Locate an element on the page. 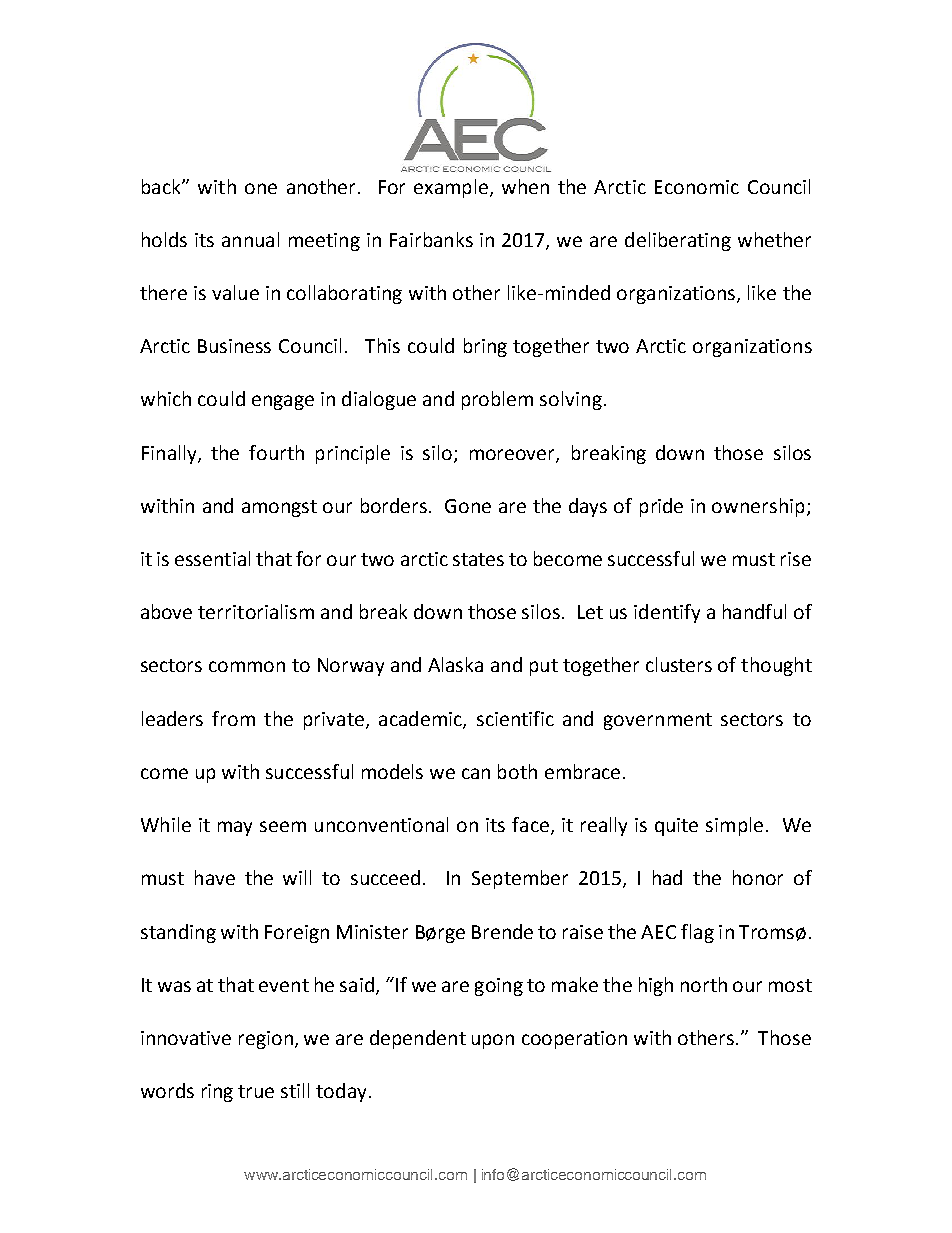 This image has width=952, height=1233. upon is located at coordinates (493, 1041).
